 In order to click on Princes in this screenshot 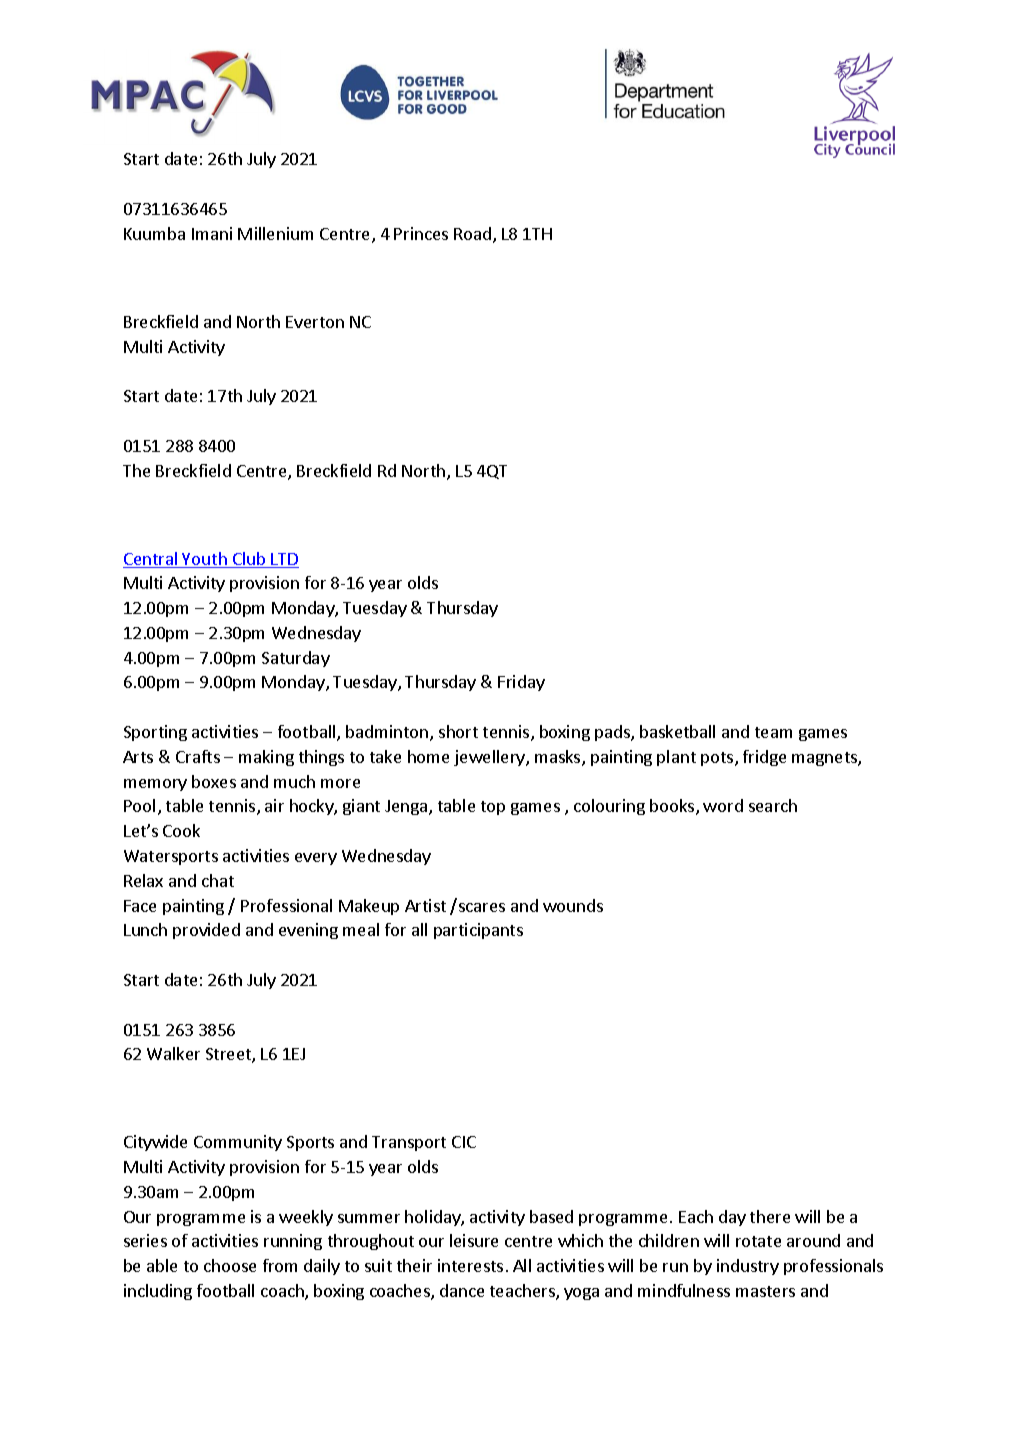, I will do `click(421, 233)`.
